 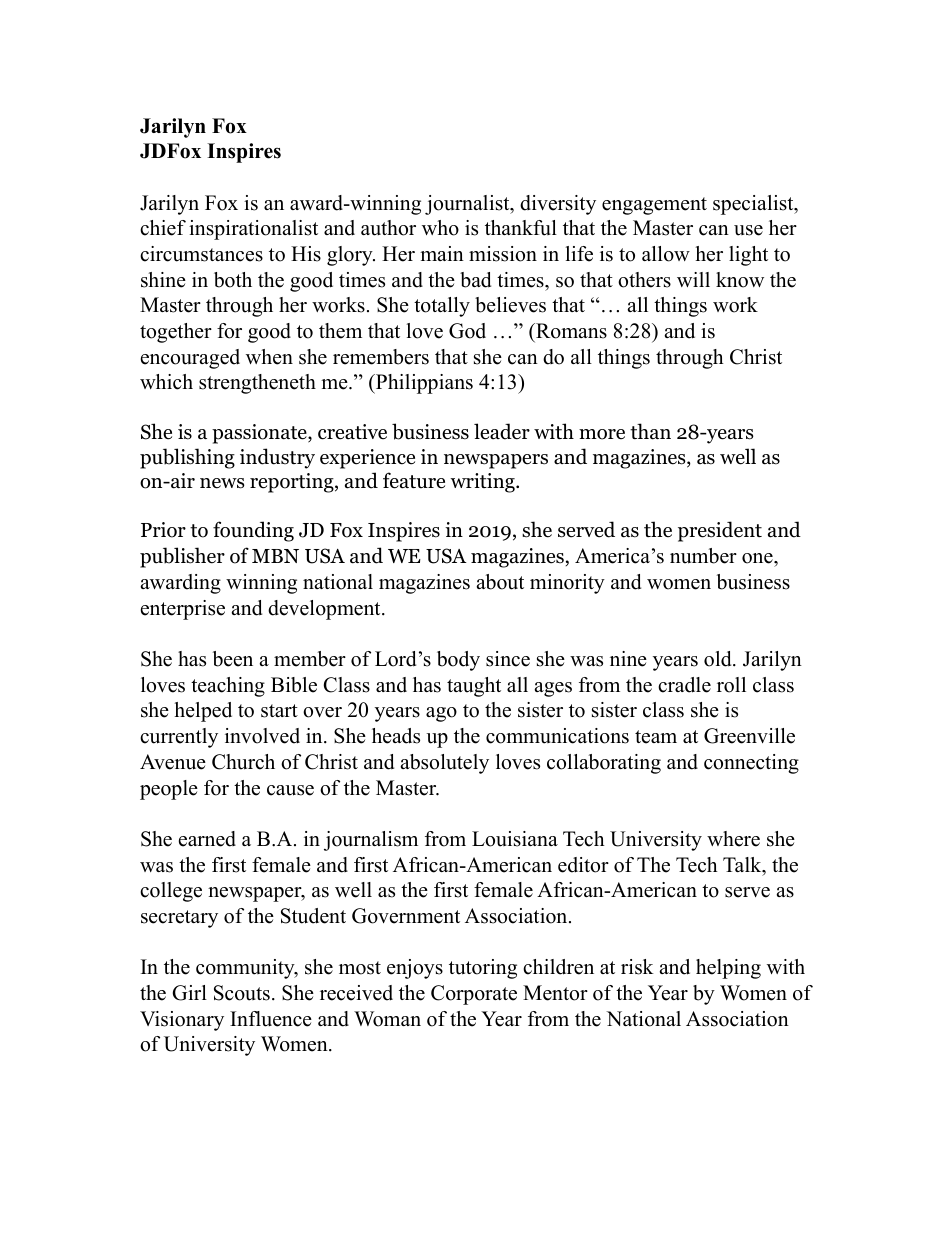 What do you see at coordinates (207, 839) in the screenshot?
I see `earned` at bounding box center [207, 839].
